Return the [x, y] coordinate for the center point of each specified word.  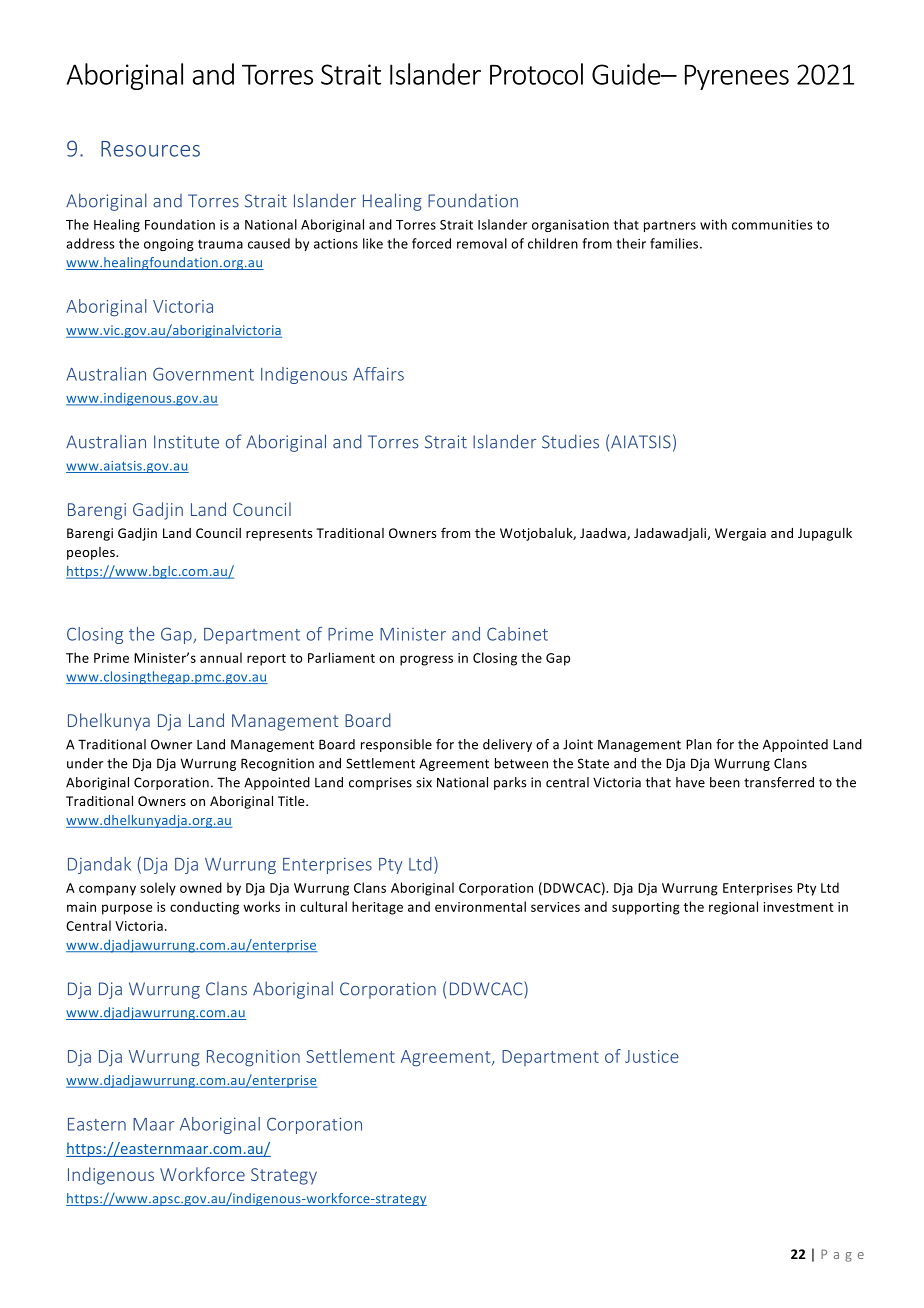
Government [203, 374]
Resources [150, 149]
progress [426, 660]
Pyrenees [737, 77]
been [725, 782]
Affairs [378, 374]
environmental [480, 906]
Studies [570, 441]
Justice [652, 1056]
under [85, 763]
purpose [127, 909]
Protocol [536, 74]
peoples [92, 553]
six [424, 782]
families [675, 243]
